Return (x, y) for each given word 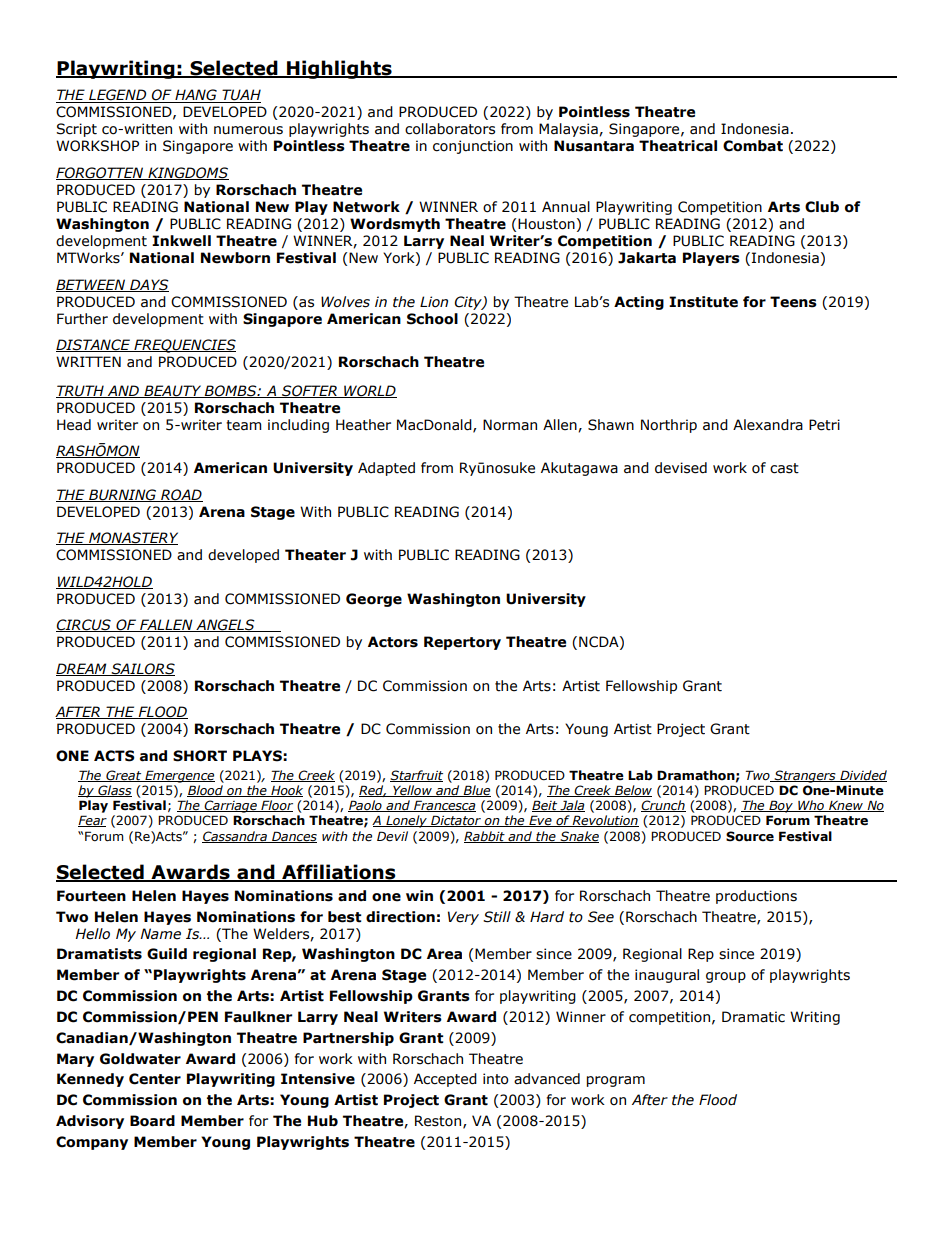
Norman (510, 425)
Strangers (805, 776)
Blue (476, 791)
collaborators (450, 129)
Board (152, 1121)
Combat (753, 146)
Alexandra (768, 425)
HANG (196, 96)
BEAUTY (173, 391)
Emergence (179, 776)
